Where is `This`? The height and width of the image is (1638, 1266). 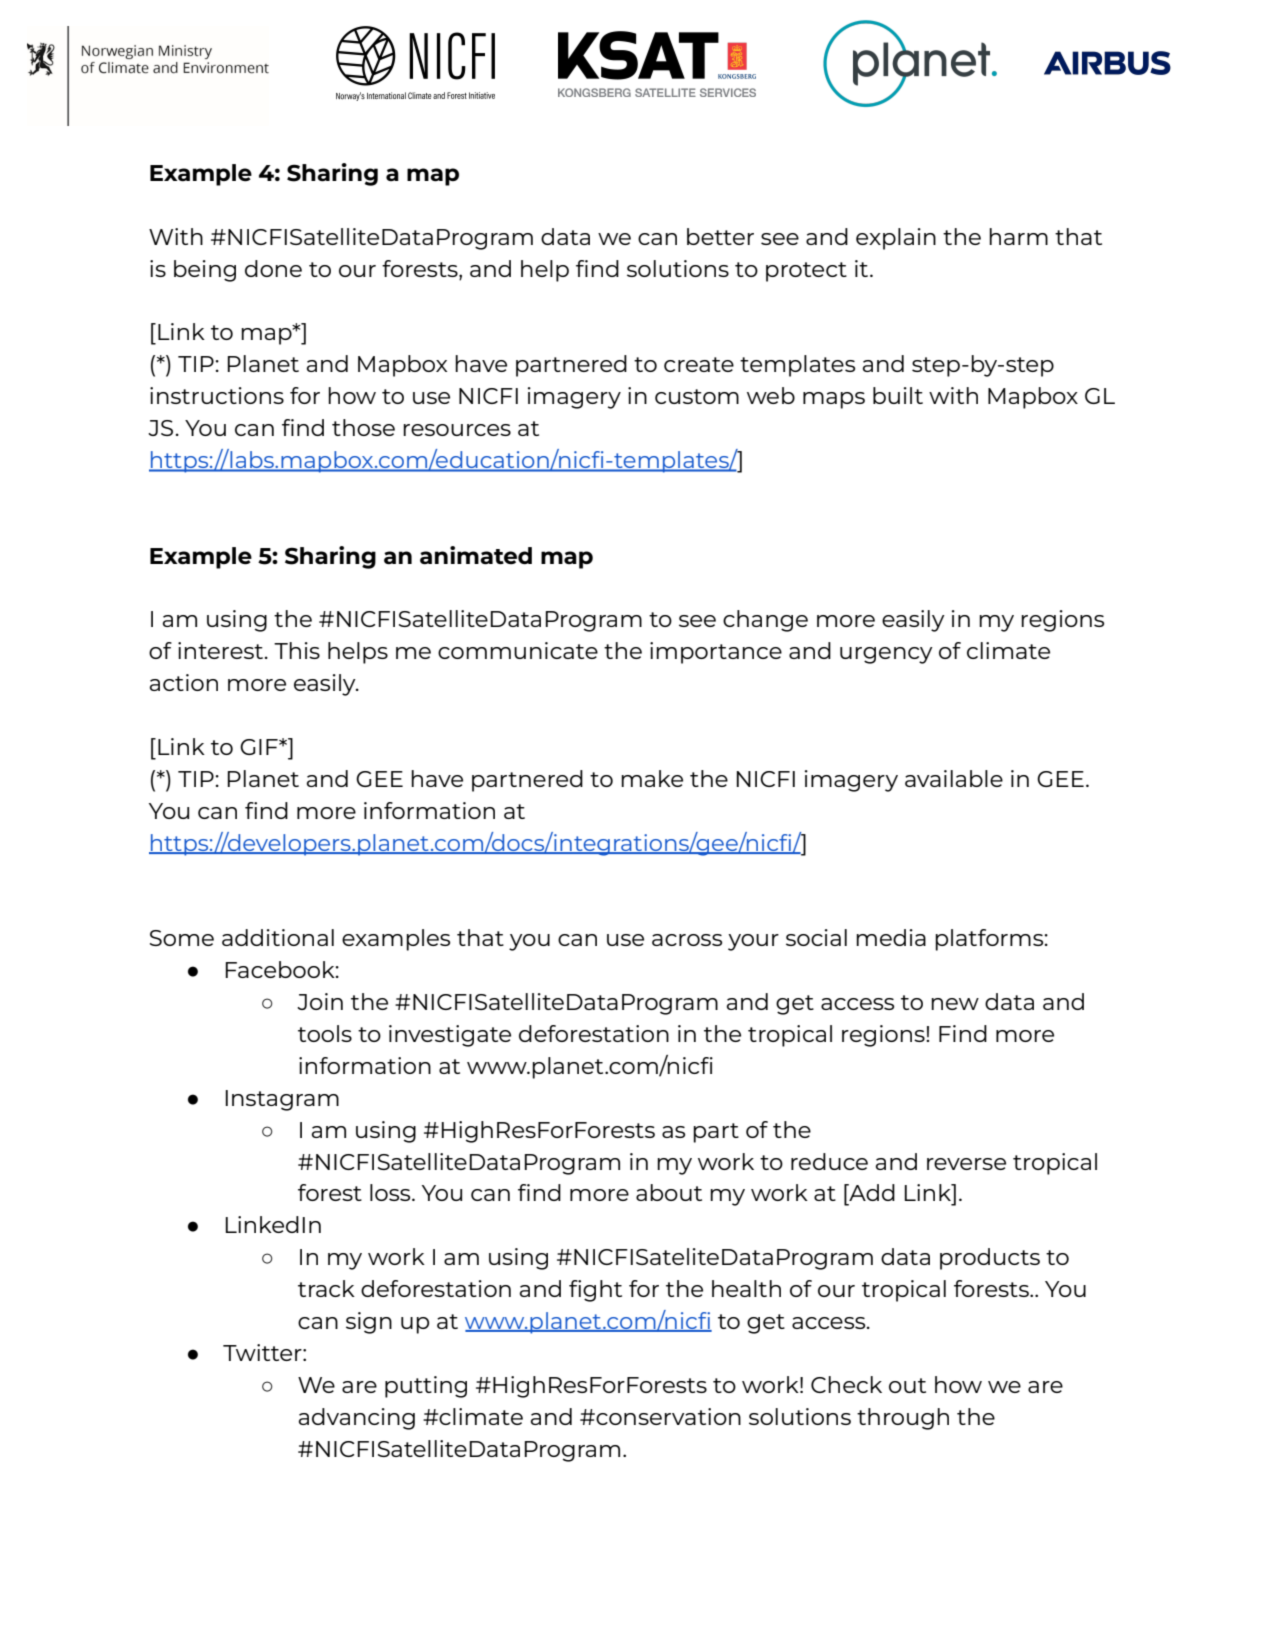
This is located at coordinates (297, 650).
